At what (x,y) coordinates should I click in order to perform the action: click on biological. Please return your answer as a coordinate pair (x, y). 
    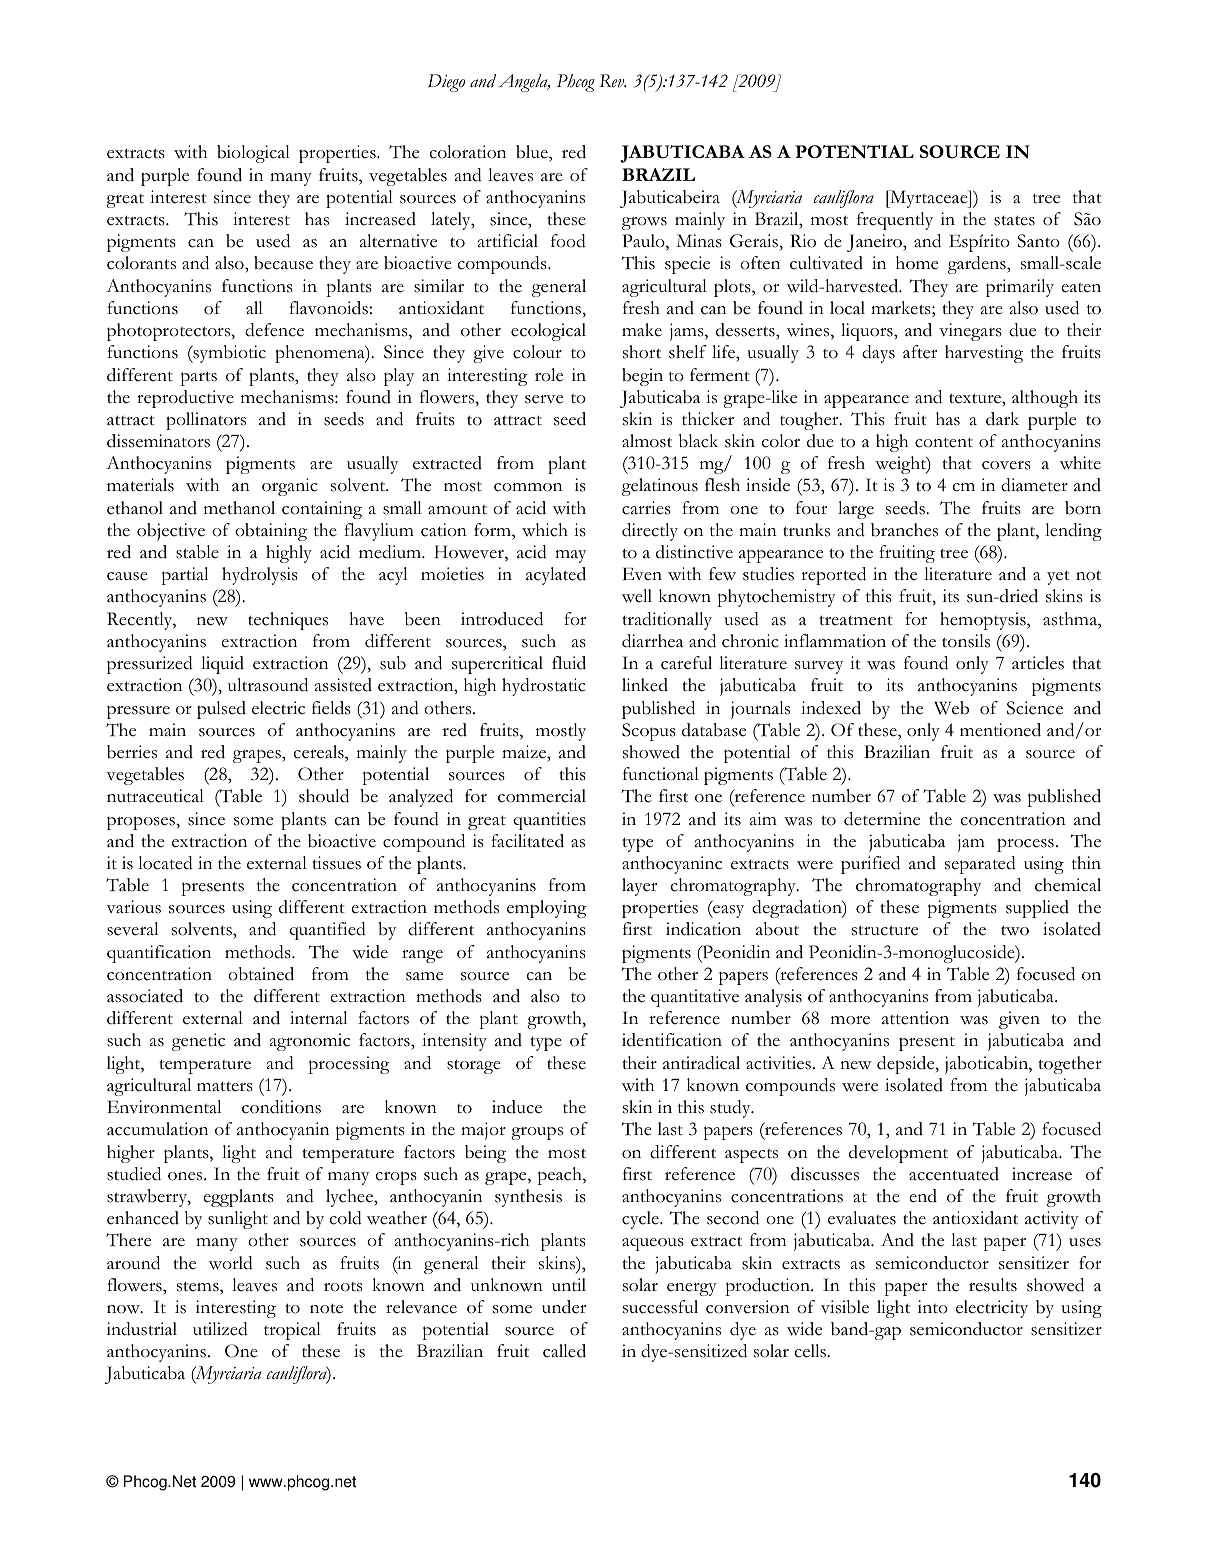
    Looking at the image, I should click on (253, 154).
